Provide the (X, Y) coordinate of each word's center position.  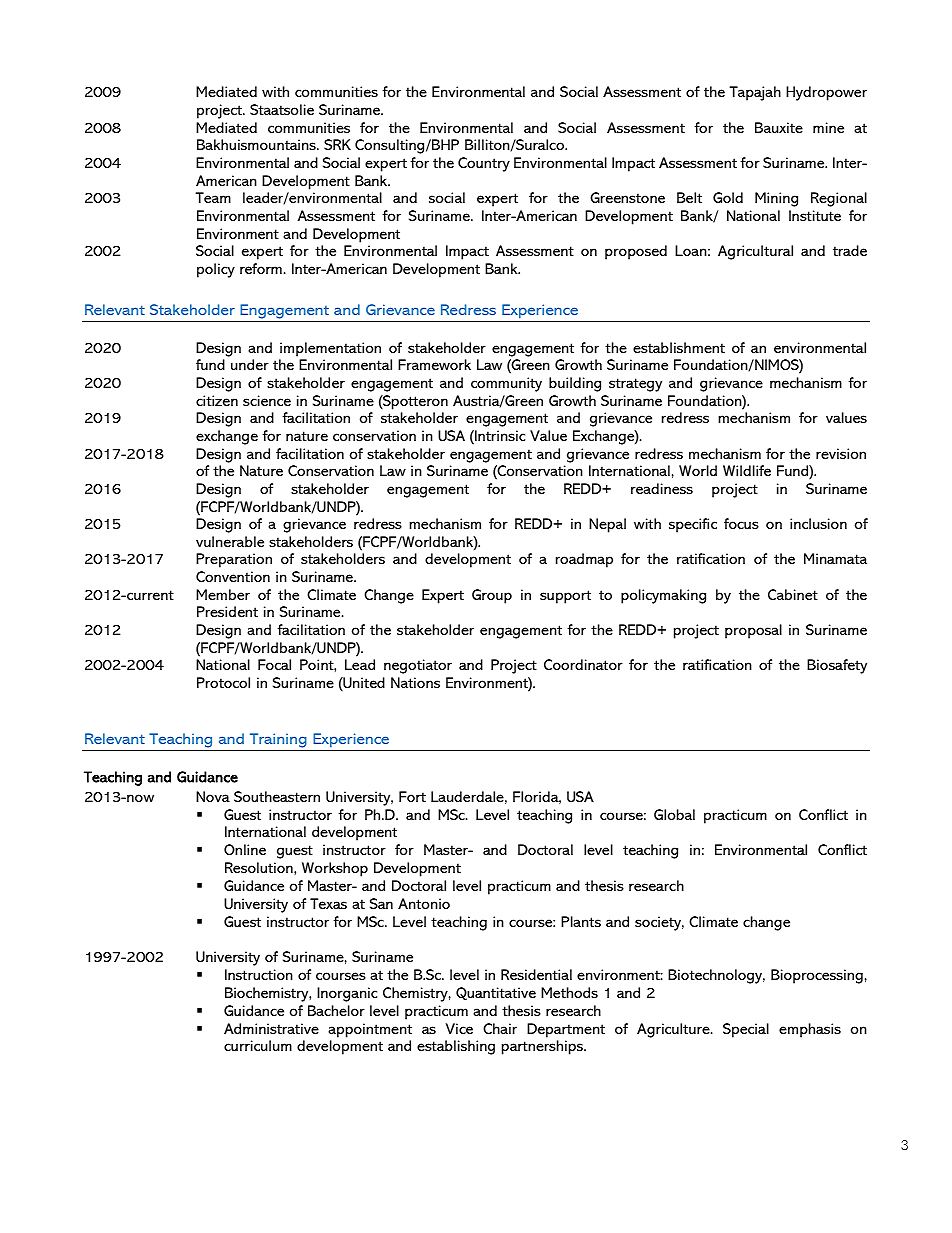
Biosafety (837, 666)
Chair (500, 1028)
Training (278, 740)
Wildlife (747, 470)
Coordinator (583, 664)
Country (484, 164)
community (506, 384)
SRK (337, 144)
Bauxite (779, 127)
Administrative (271, 1028)
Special (746, 1030)
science (267, 400)
